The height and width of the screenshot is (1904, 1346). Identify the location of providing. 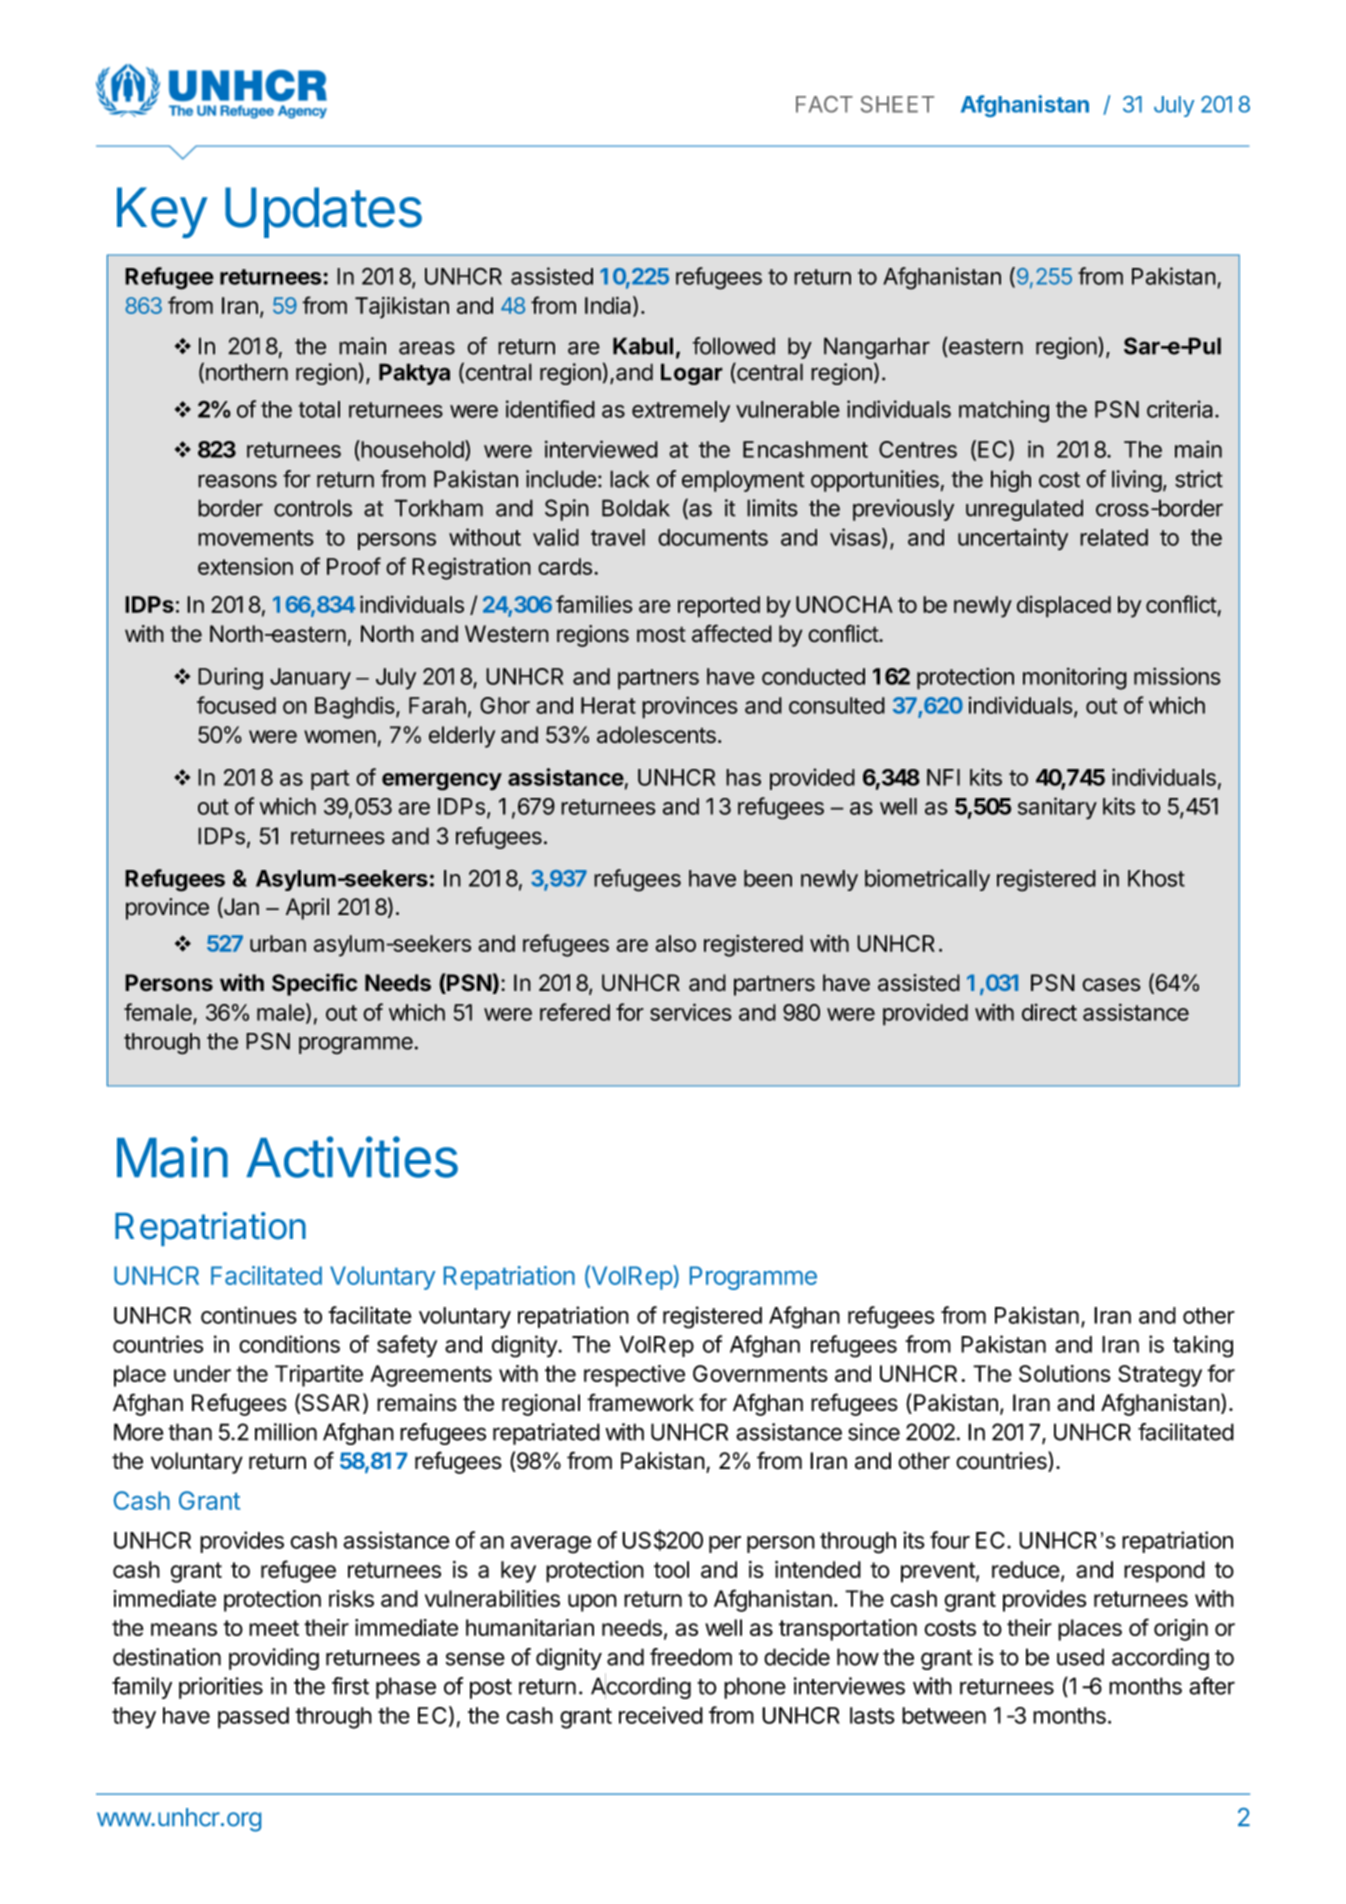
(274, 1659).
